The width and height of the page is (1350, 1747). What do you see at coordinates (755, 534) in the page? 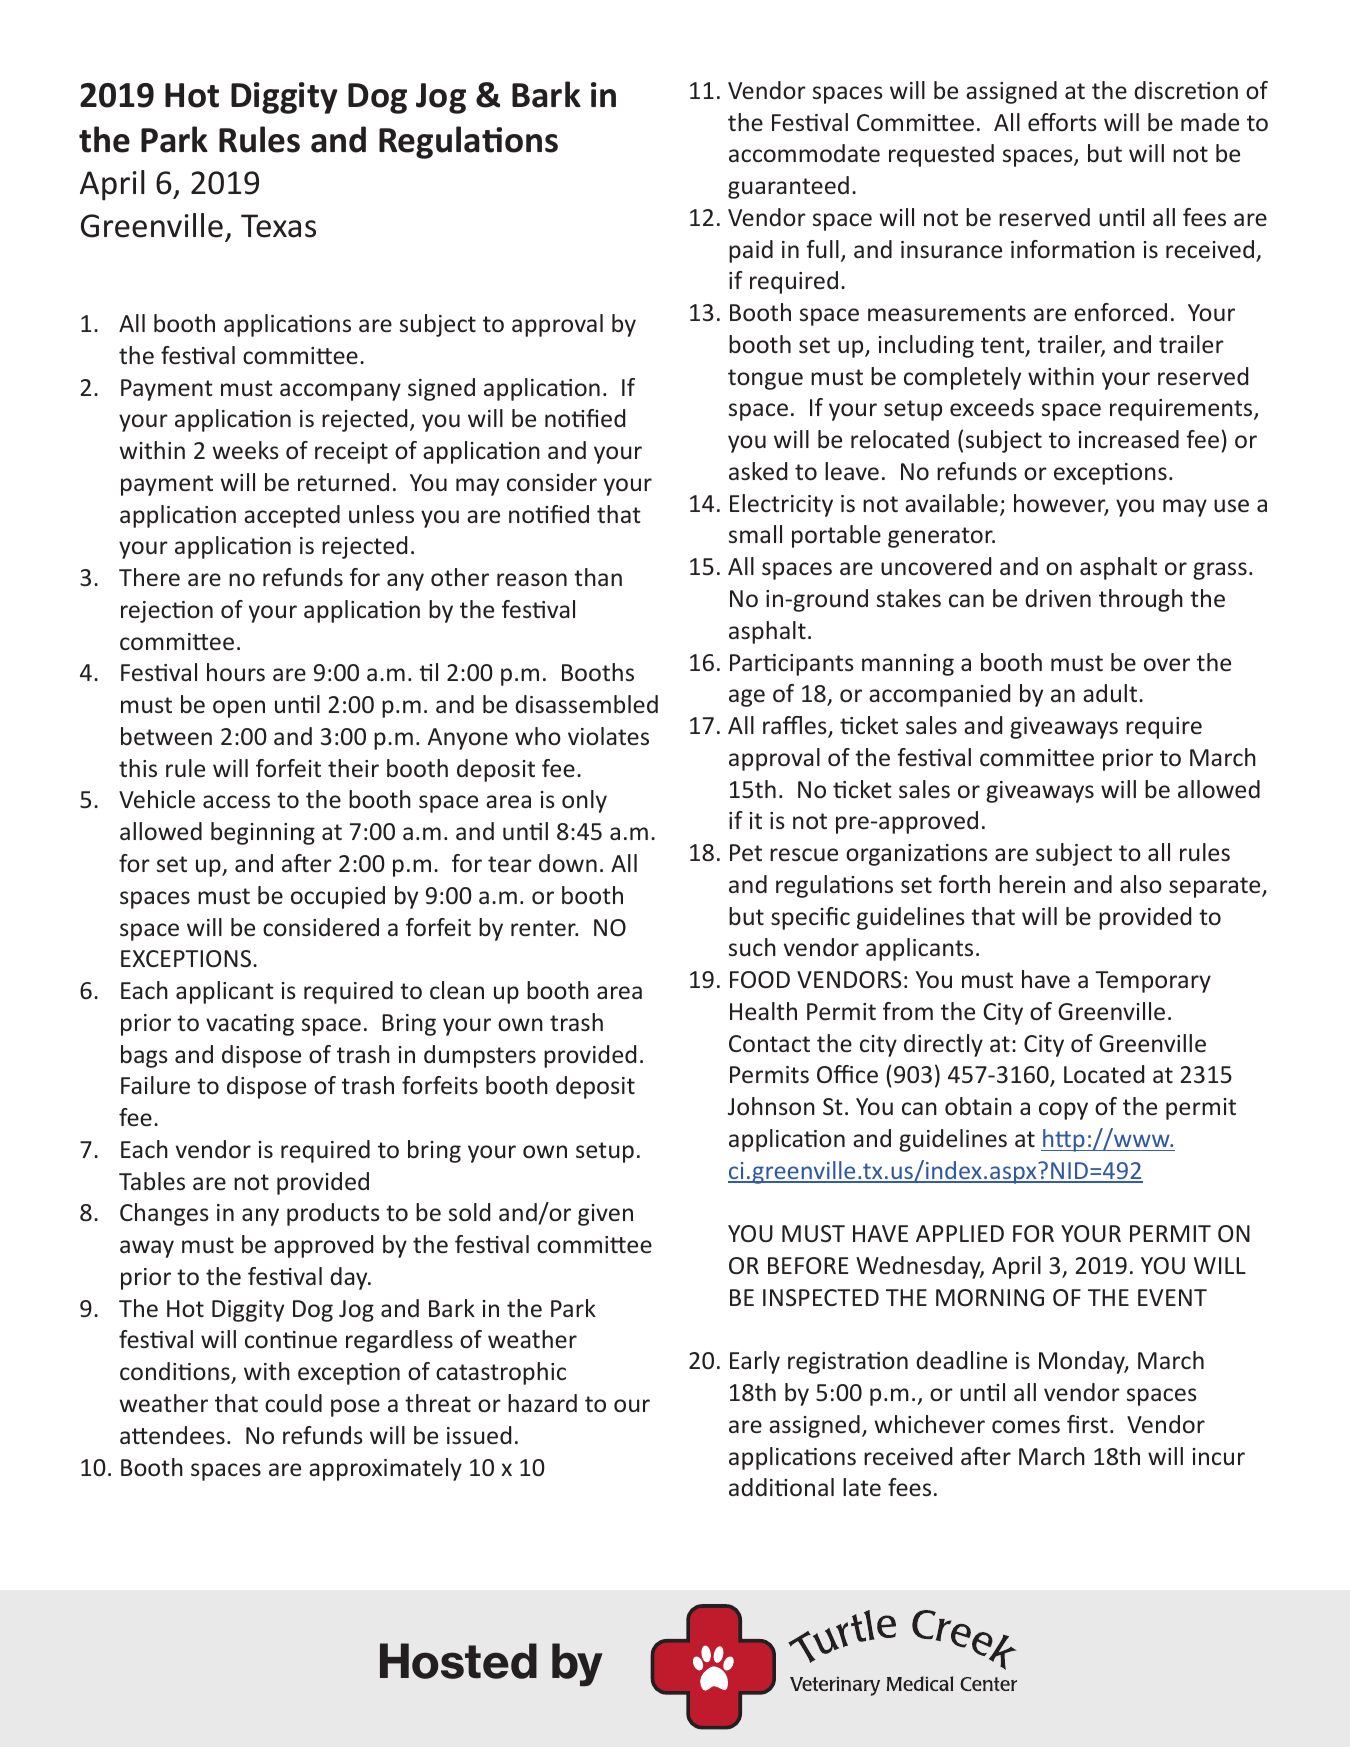
I see `small` at bounding box center [755, 534].
